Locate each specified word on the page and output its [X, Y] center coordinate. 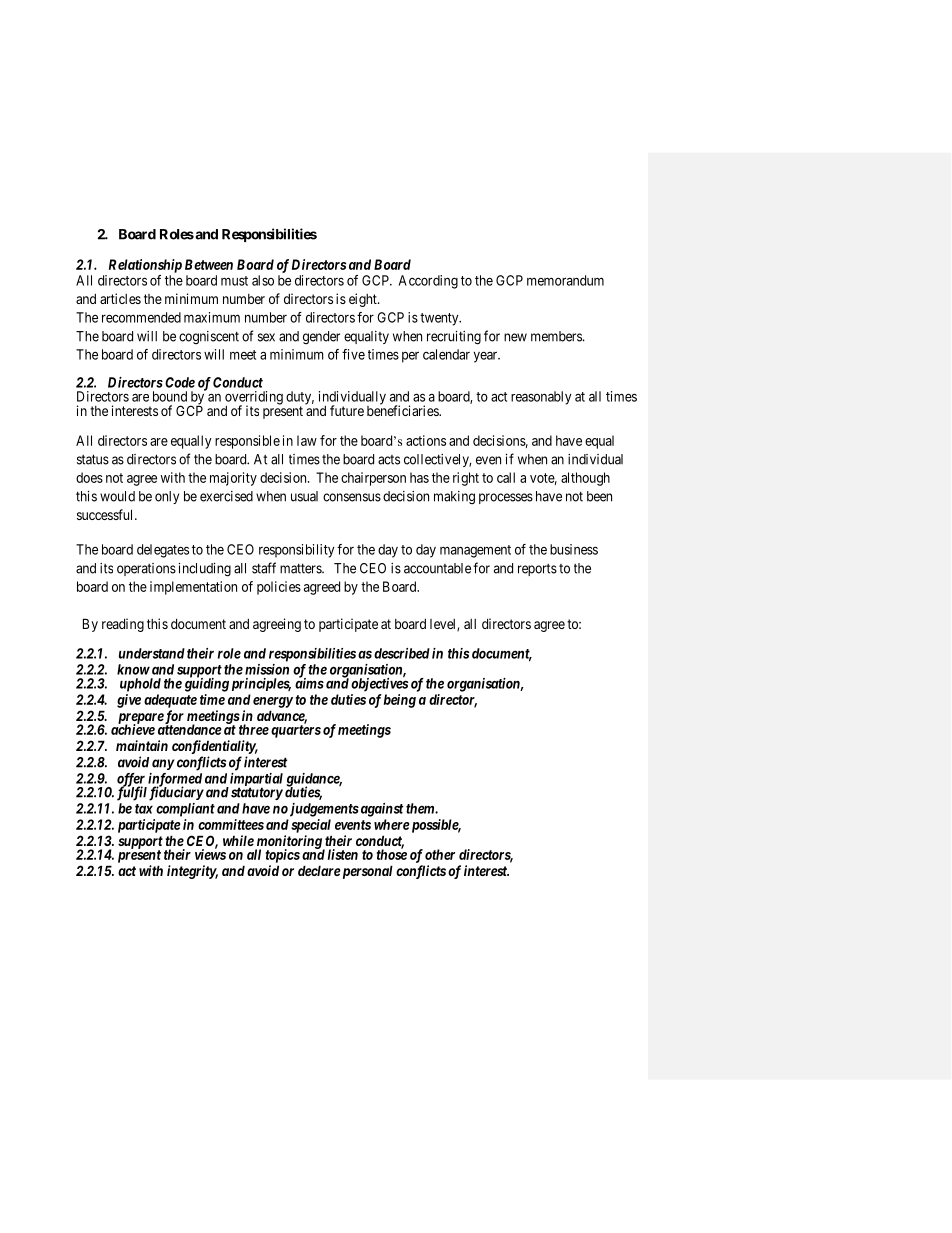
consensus [352, 497]
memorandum [565, 280]
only [167, 497]
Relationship [145, 266]
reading [123, 625]
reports [537, 570]
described [402, 653]
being [400, 701]
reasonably [541, 398]
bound [170, 396]
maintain [142, 745]
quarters [296, 731]
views [210, 854]
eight [364, 300]
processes [506, 498]
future [347, 410]
